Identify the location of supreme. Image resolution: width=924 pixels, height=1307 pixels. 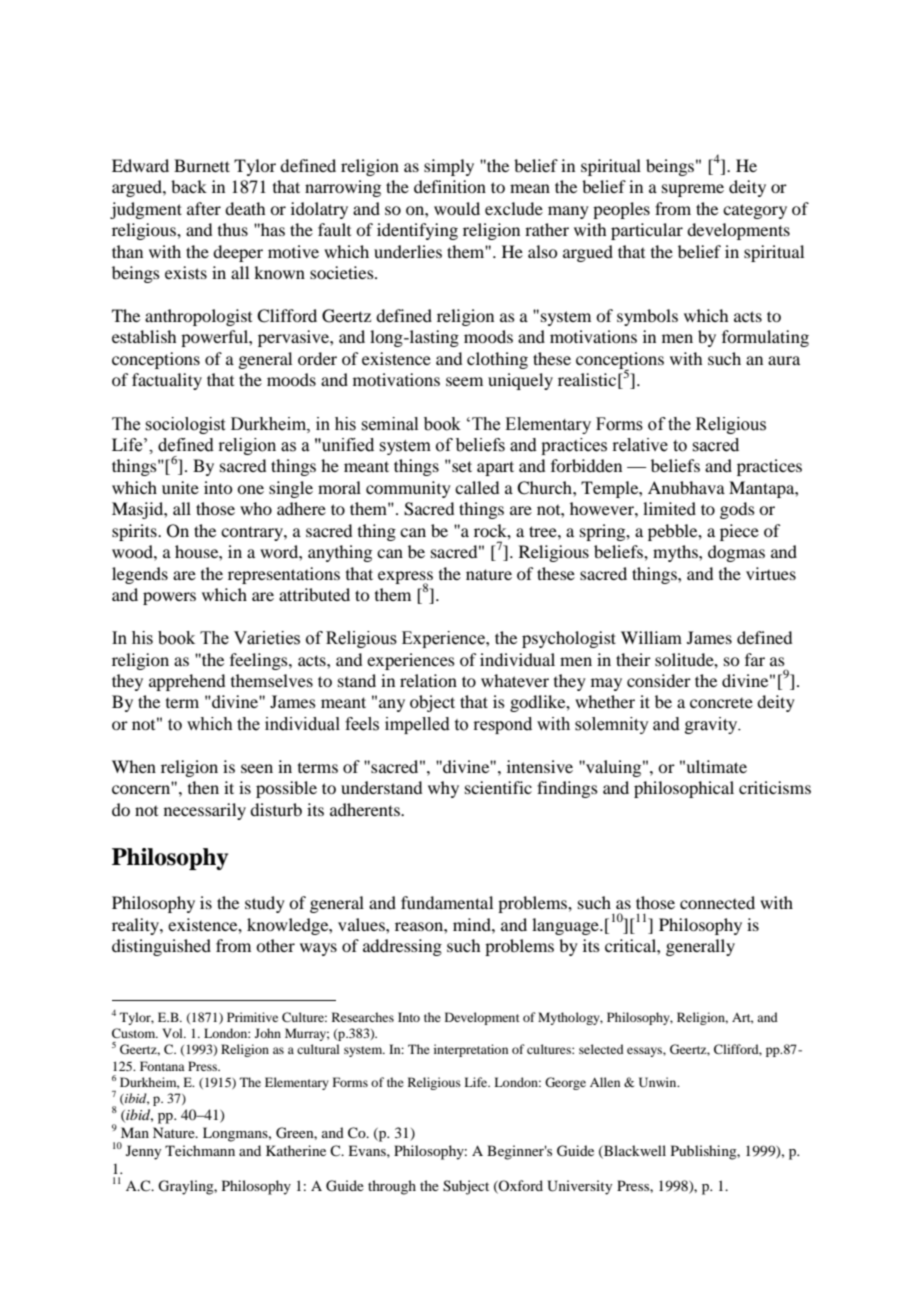
(693, 190).
